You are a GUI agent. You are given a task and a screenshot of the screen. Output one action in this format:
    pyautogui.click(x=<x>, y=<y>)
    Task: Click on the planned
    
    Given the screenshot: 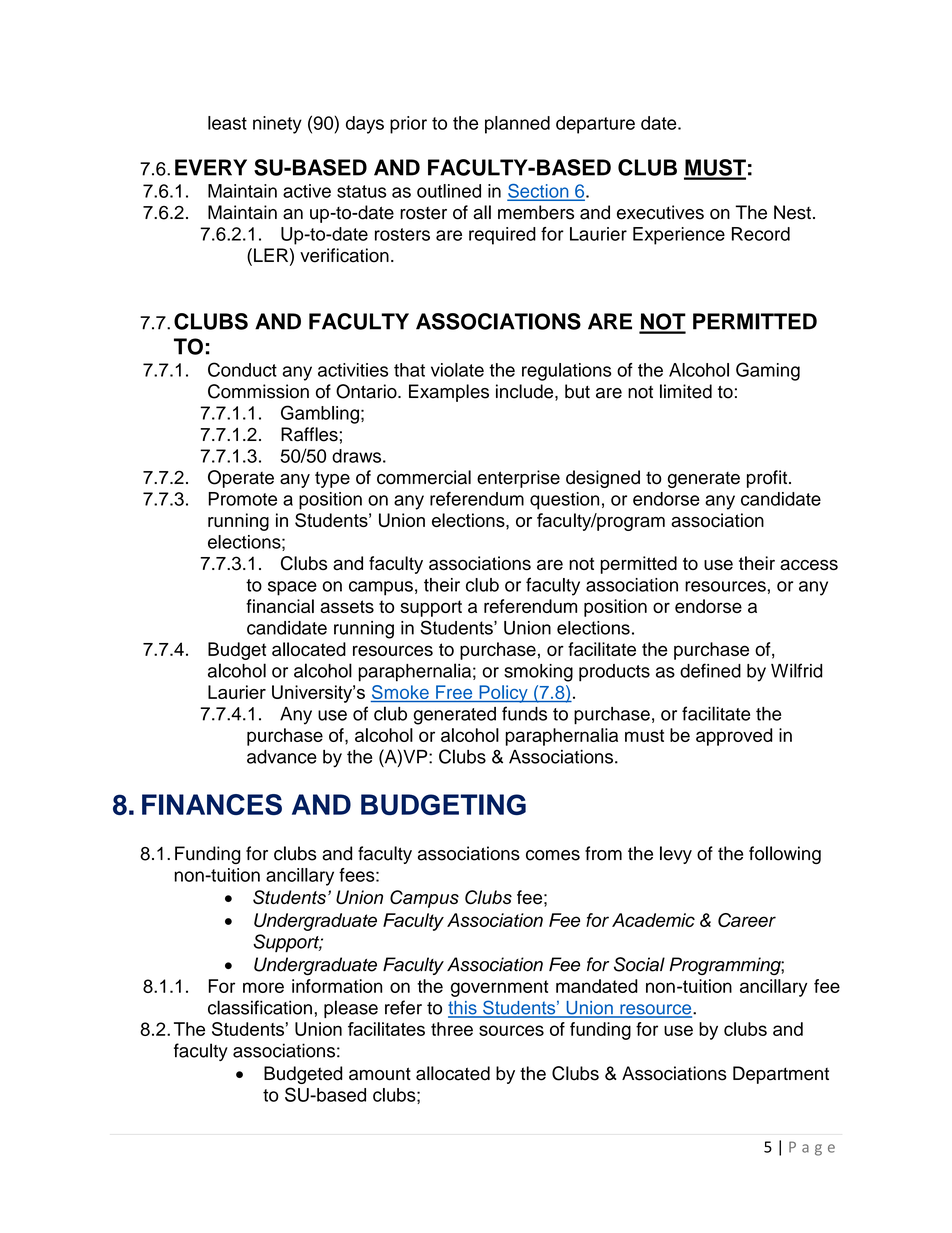 What is the action you would take?
    pyautogui.click(x=517, y=125)
